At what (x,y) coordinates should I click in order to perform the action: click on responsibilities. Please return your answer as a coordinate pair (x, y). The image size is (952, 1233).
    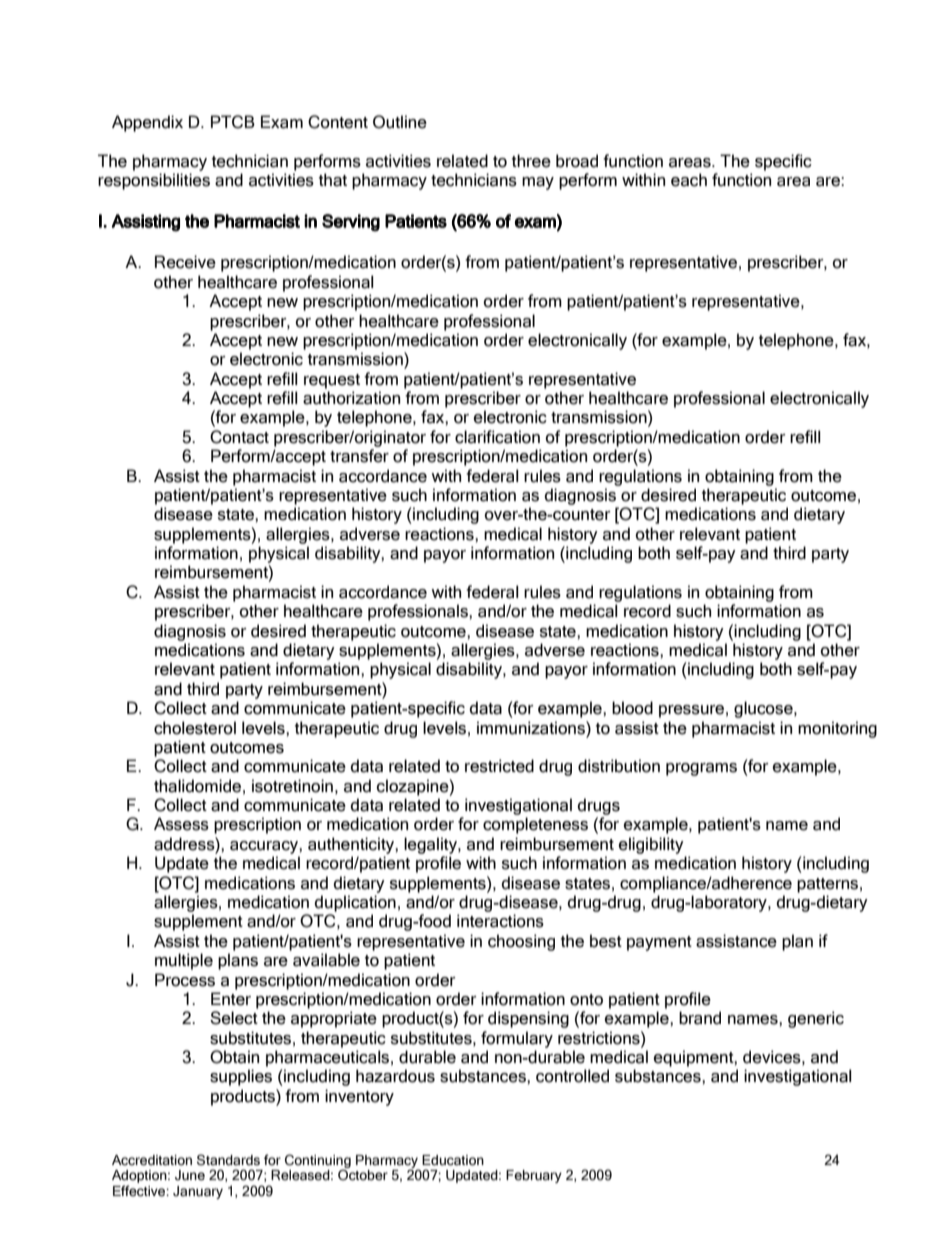
    Looking at the image, I should click on (154, 181).
